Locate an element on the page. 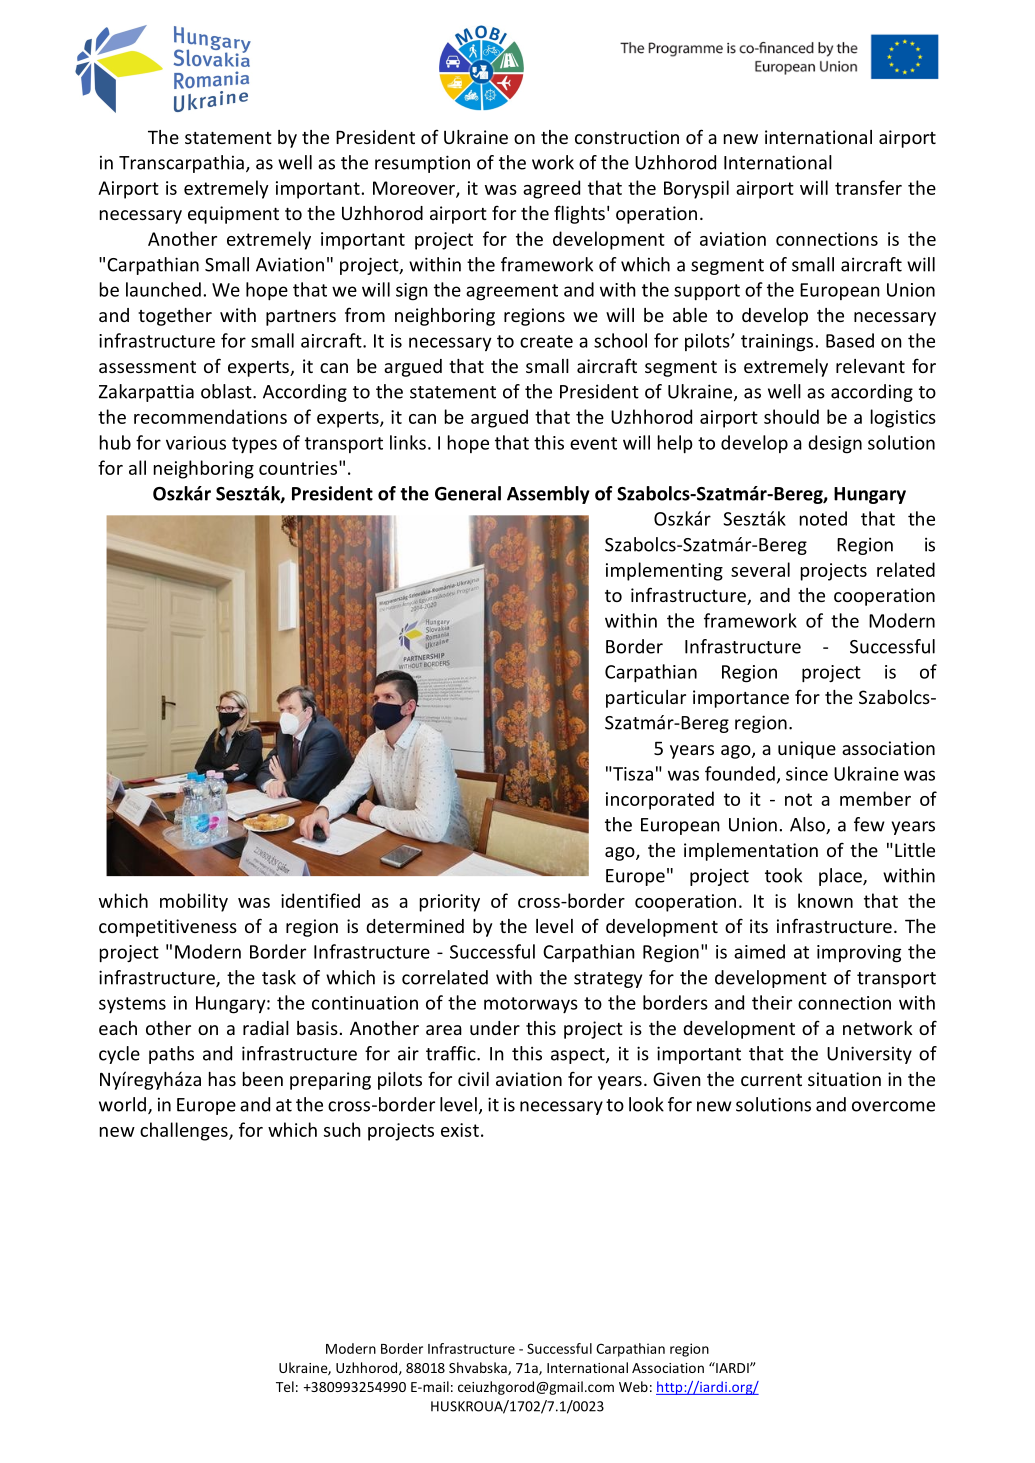 This page has width=1035, height=1463. Web is located at coordinates (633, 1386).
